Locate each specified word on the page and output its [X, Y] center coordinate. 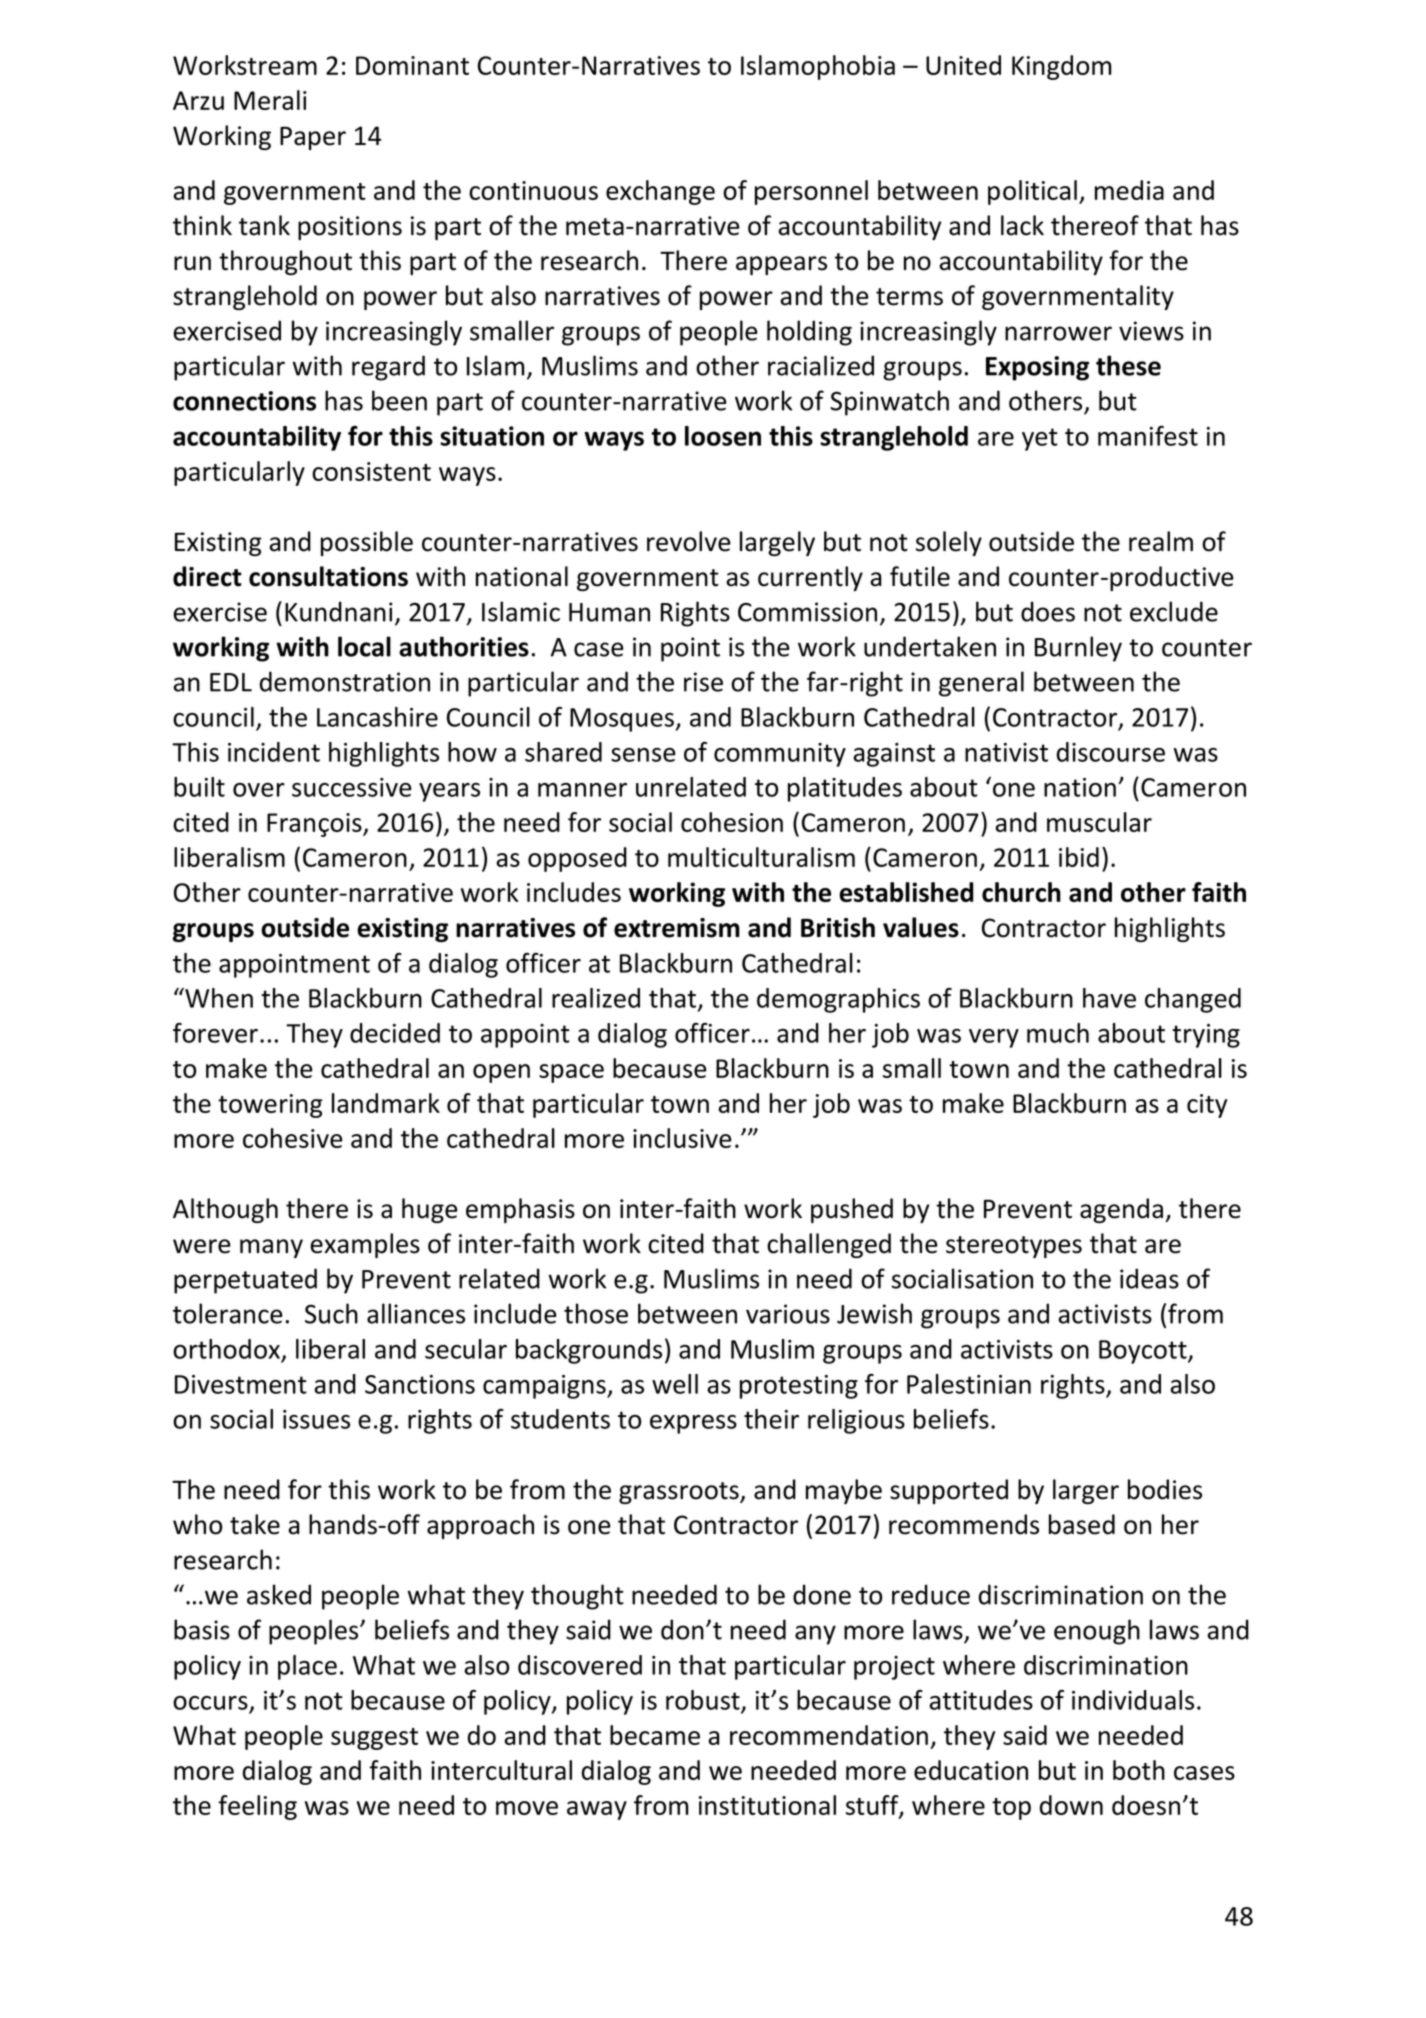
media [1129, 190]
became [655, 1735]
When [218, 998]
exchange [660, 192]
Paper [313, 138]
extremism [677, 928]
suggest [374, 1739]
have [1109, 998]
